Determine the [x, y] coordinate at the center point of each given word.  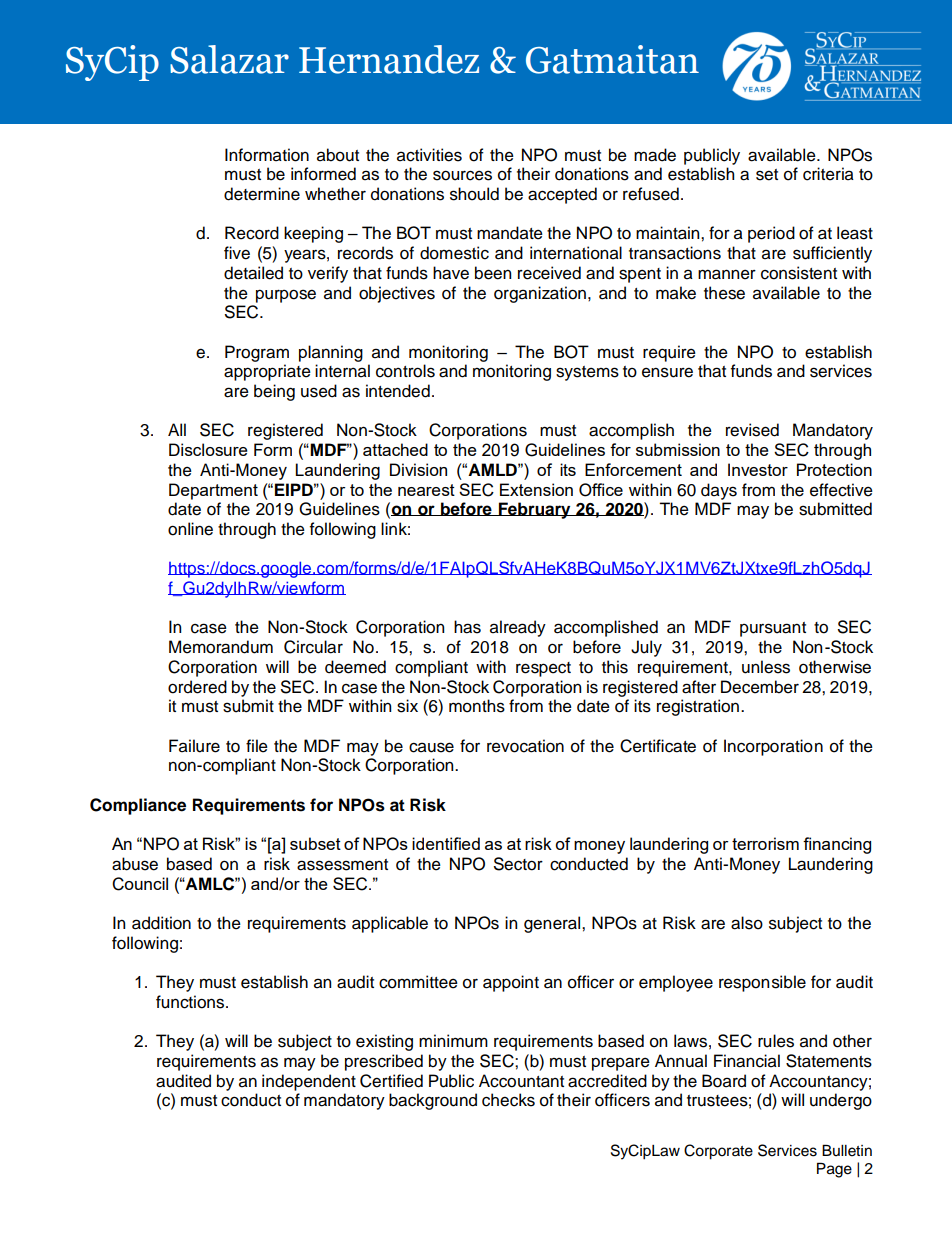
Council [140, 884]
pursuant [773, 629]
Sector [518, 864]
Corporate [718, 1152]
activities [429, 155]
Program [257, 353]
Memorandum [221, 647]
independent [309, 1082]
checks [508, 1100]
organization [540, 294]
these [724, 293]
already [518, 628]
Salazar [229, 59]
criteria [828, 174]
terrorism [765, 843]
